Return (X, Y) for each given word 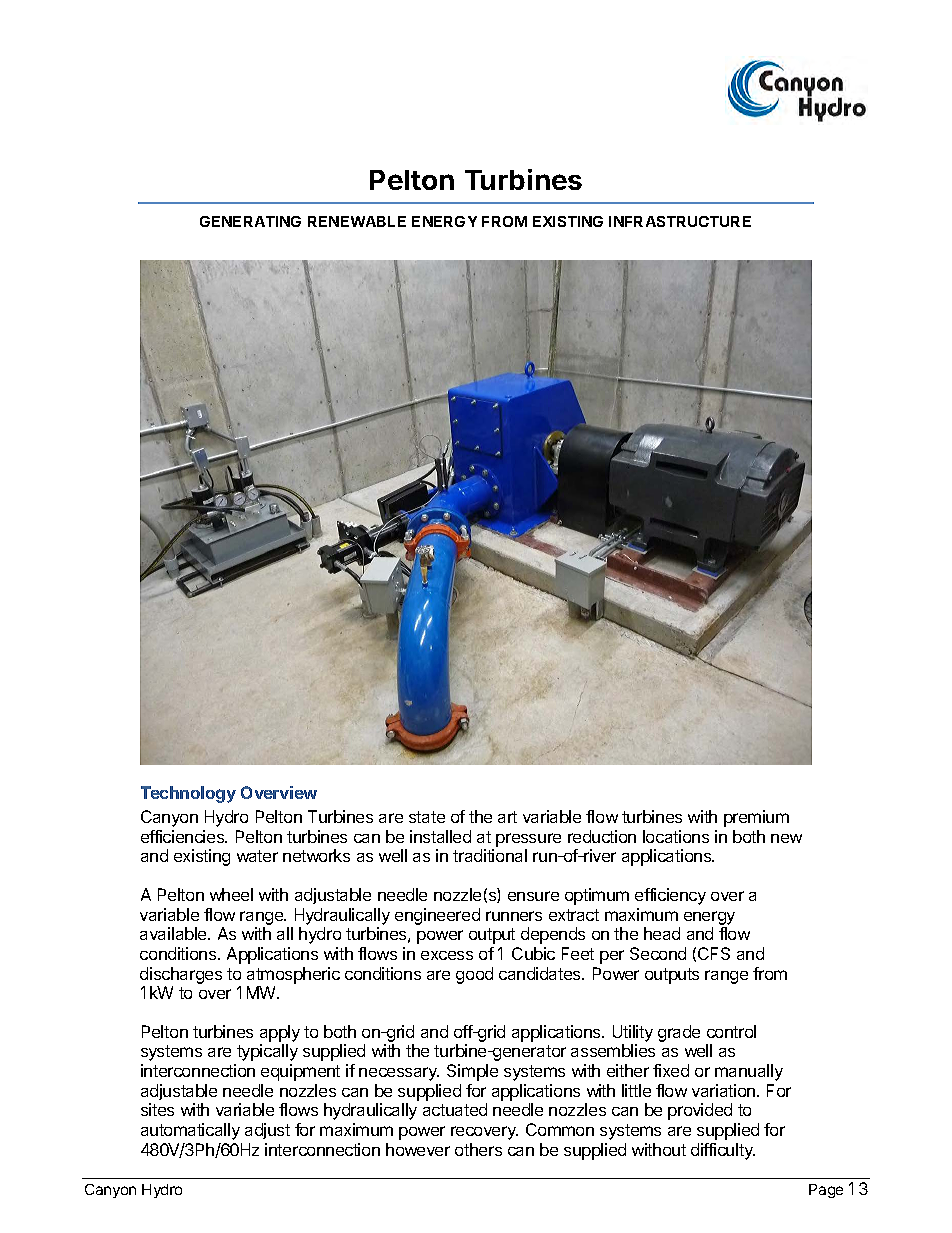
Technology (188, 794)
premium (756, 818)
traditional (490, 855)
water (257, 856)
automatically (190, 1131)
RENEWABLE (357, 221)
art (507, 817)
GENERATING (250, 221)
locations (676, 836)
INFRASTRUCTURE (680, 221)
